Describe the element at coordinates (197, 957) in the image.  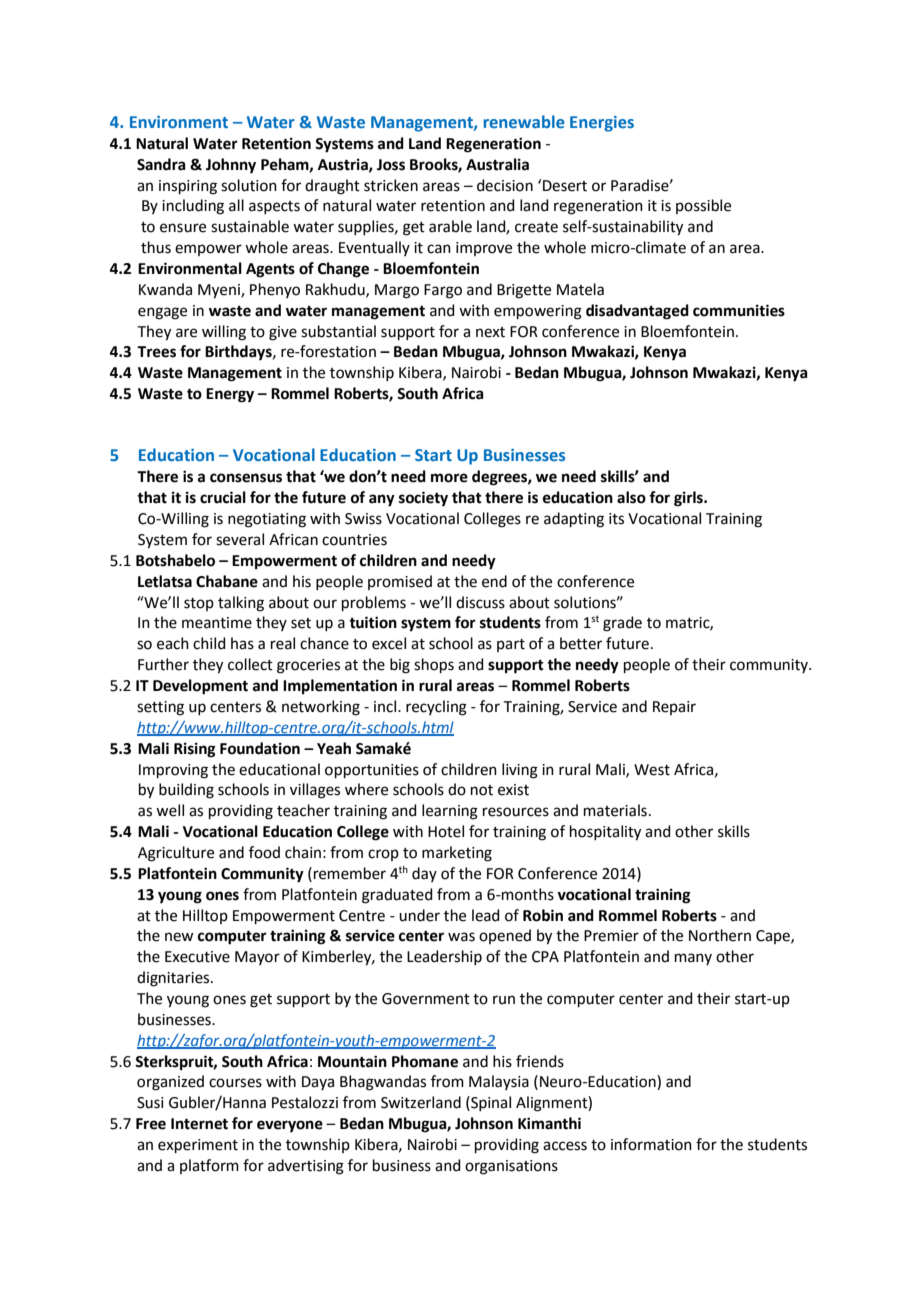
I see `Executive` at that location.
